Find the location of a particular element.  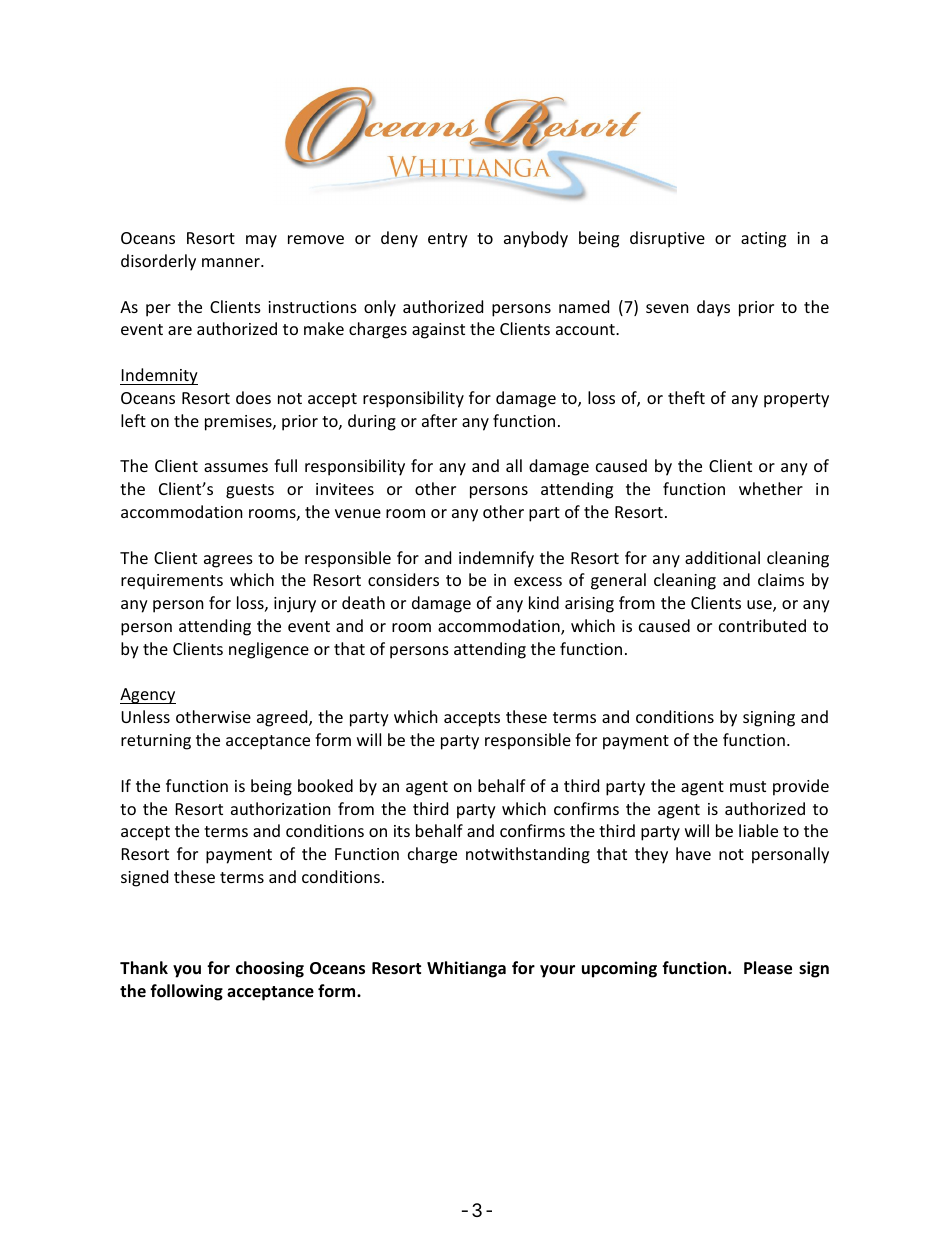

following is located at coordinates (186, 992).
